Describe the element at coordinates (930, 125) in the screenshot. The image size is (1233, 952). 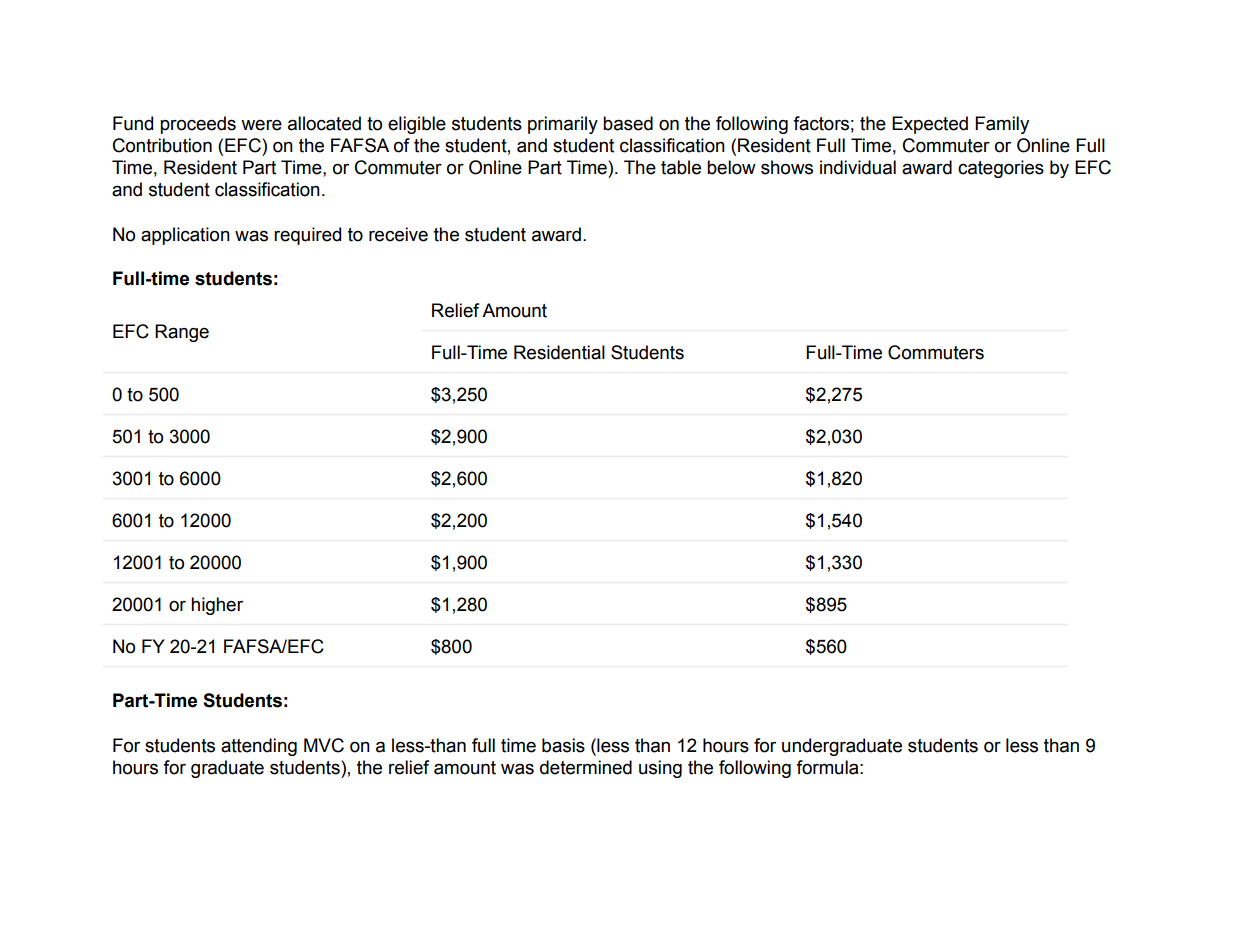
I see `Expected` at that location.
